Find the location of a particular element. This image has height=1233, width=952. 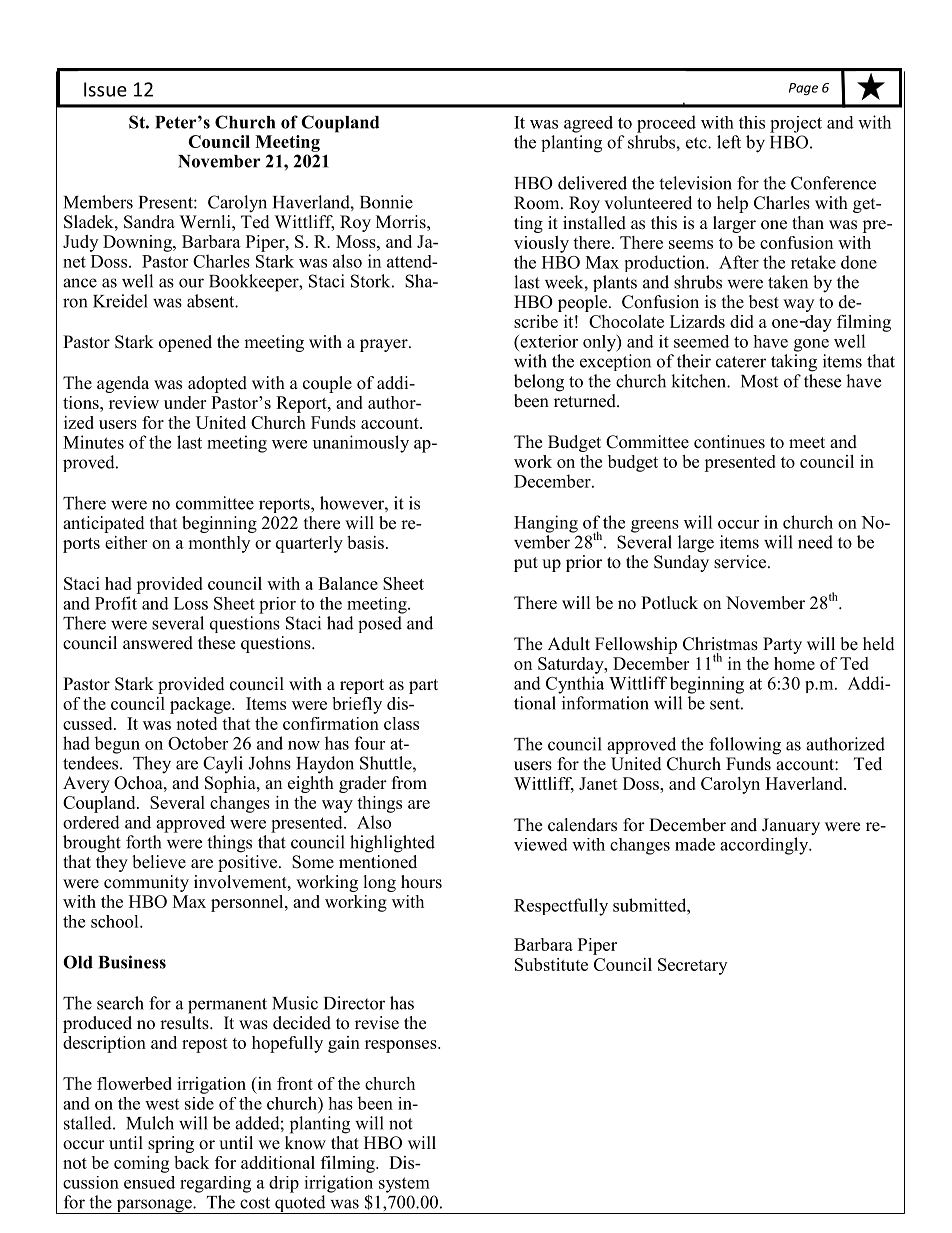

project is located at coordinates (796, 124).
